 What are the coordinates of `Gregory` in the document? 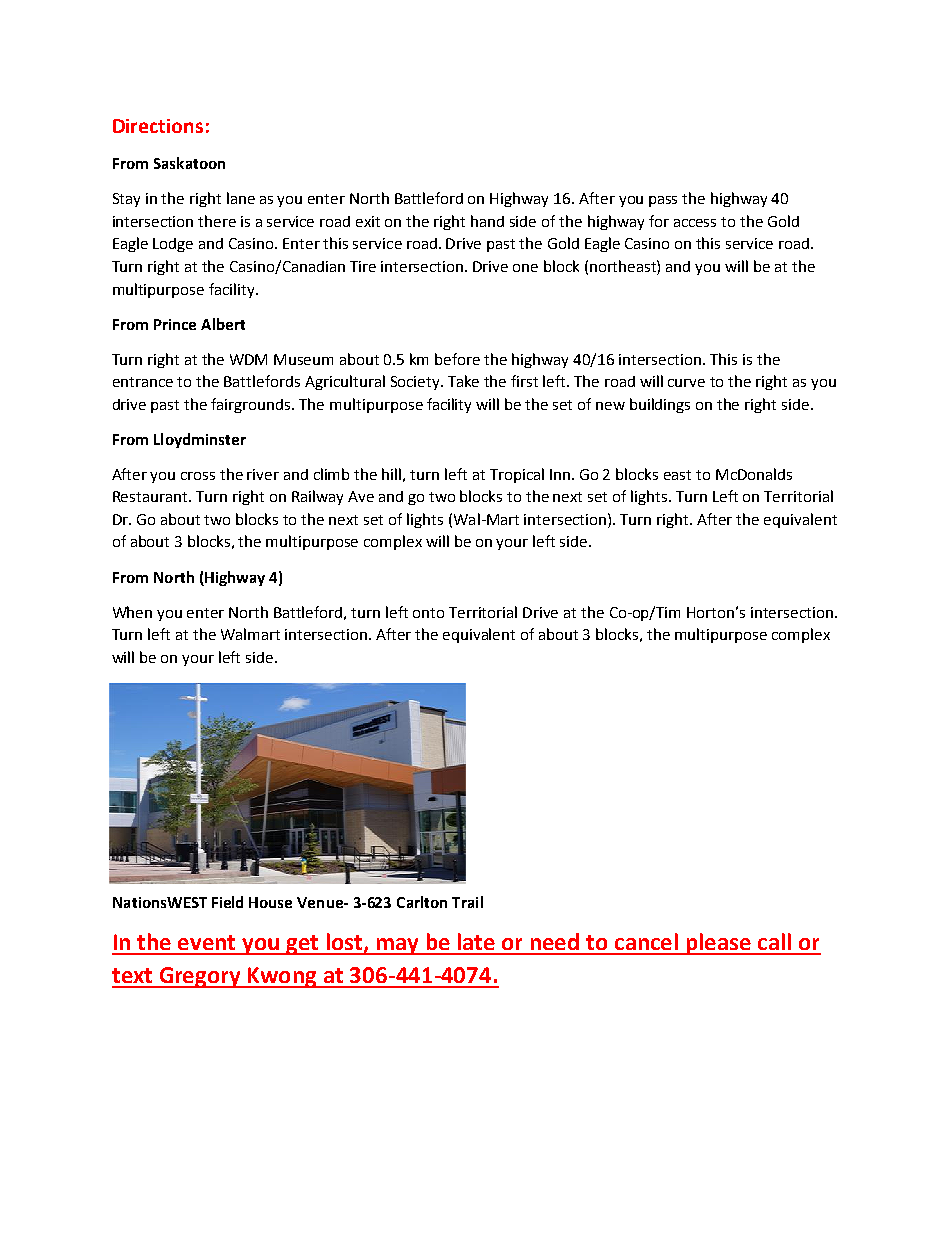 It's located at (200, 977).
